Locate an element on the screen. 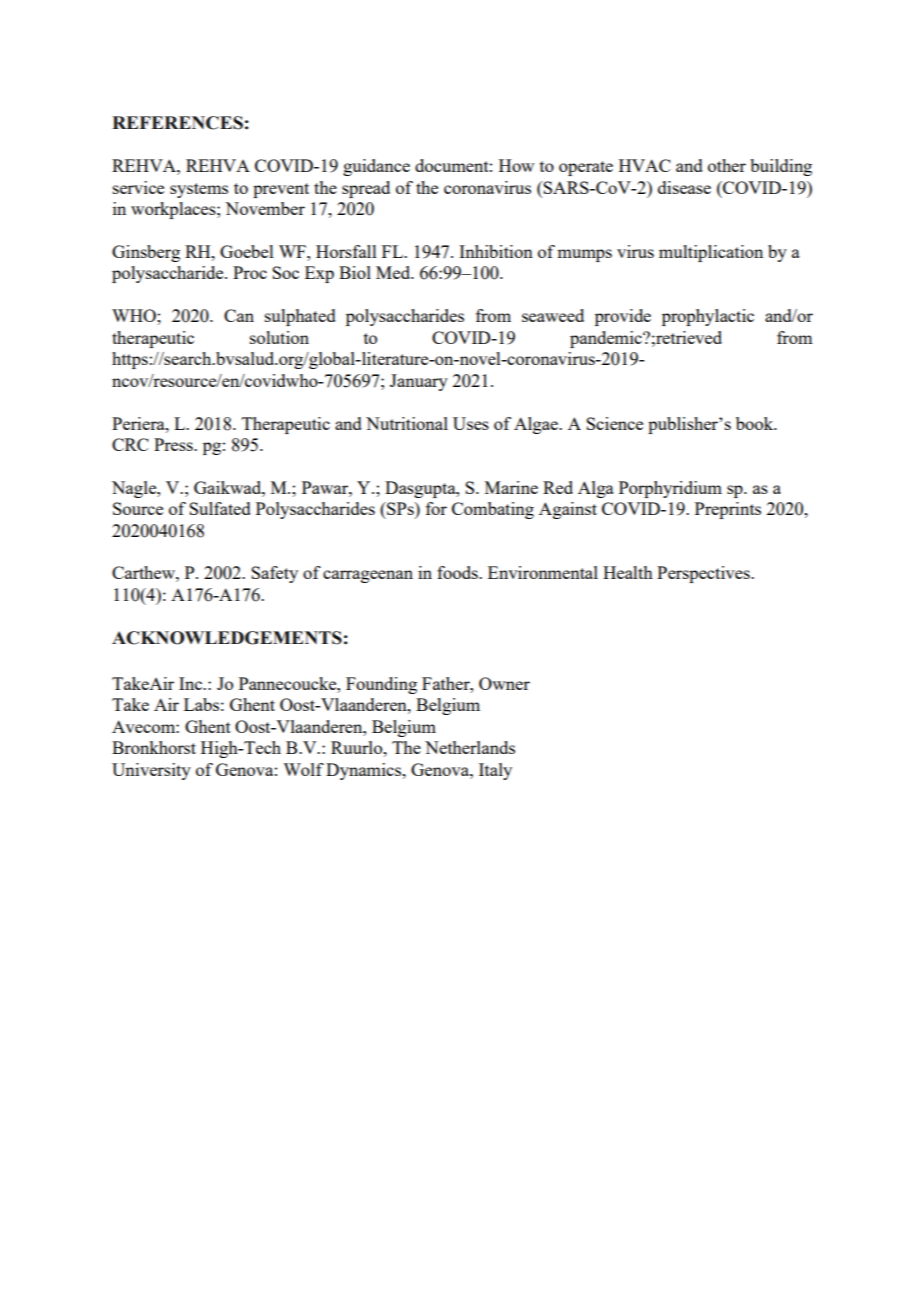 The width and height of the screenshot is (924, 1308). Italy is located at coordinates (495, 771).
